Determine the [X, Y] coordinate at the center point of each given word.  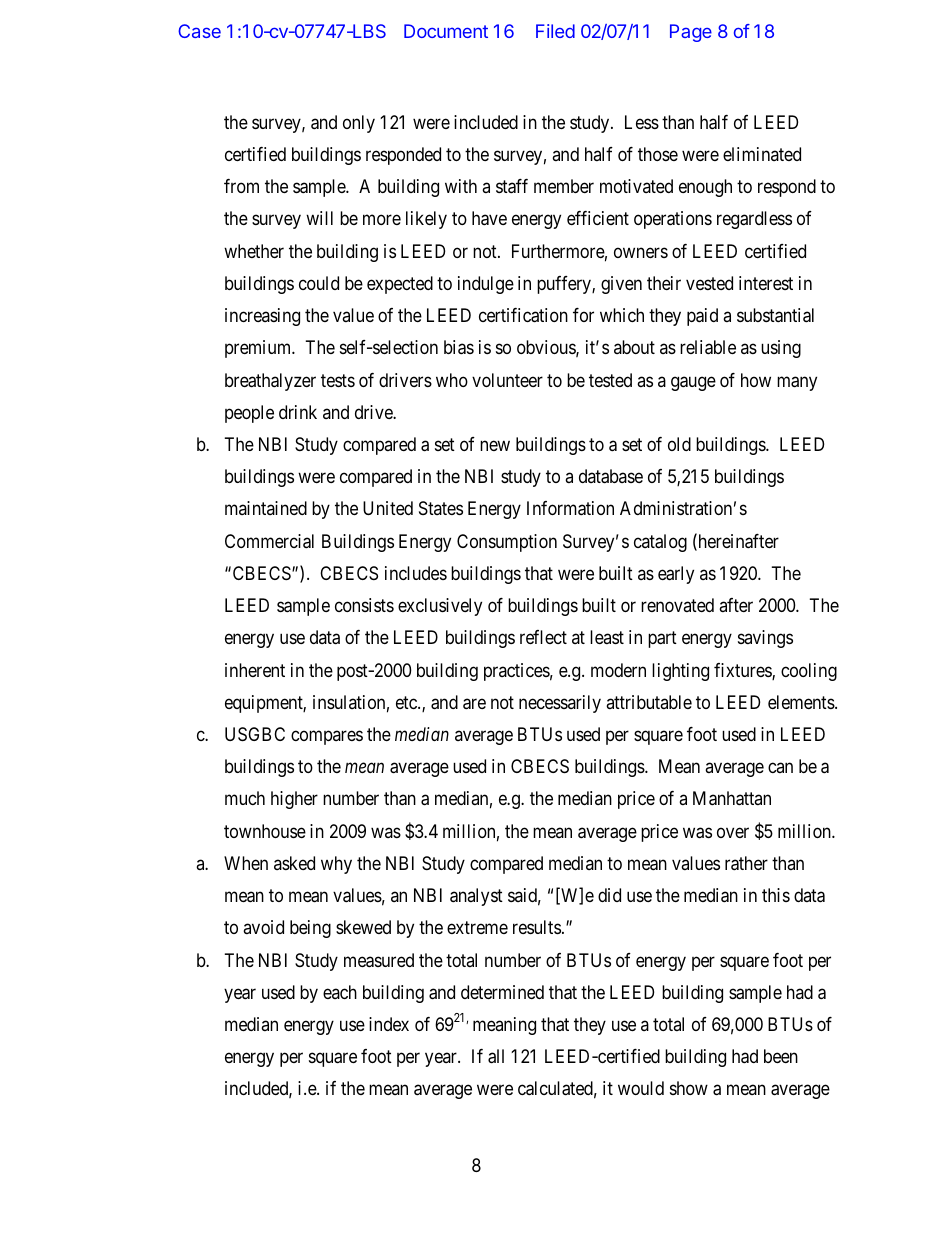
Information [570, 508]
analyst [476, 897]
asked [294, 863]
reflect [543, 637]
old [679, 444]
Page [691, 33]
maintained [266, 508]
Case [199, 31]
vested [709, 283]
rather [746, 863]
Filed [555, 31]
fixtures [743, 671]
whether [254, 251]
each [340, 992]
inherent [255, 670]
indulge [486, 285]
